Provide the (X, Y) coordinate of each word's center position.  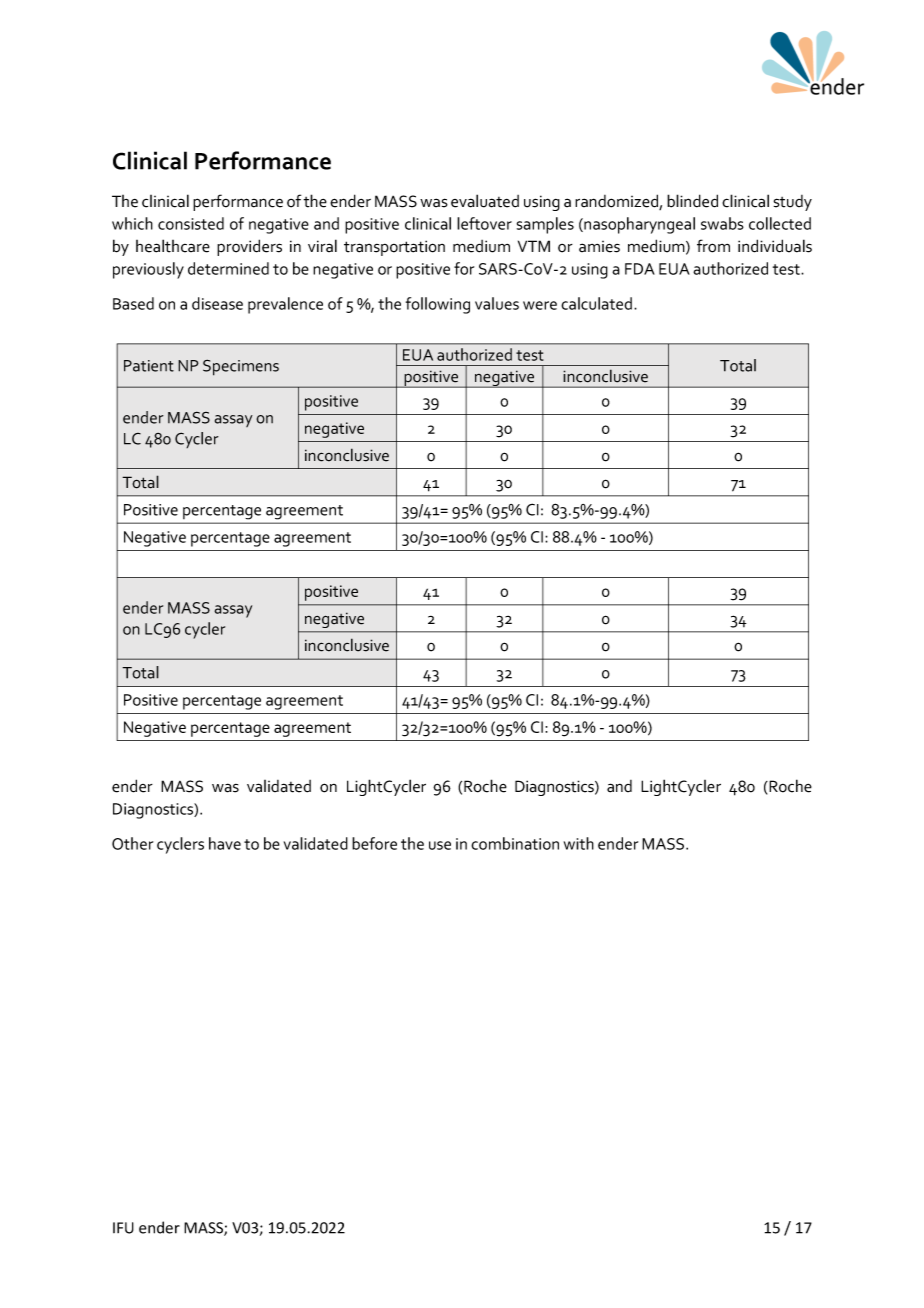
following (438, 305)
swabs (722, 223)
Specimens (241, 367)
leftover (484, 223)
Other (132, 843)
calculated (596, 303)
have (225, 843)
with (579, 843)
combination (515, 843)
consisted (191, 223)
